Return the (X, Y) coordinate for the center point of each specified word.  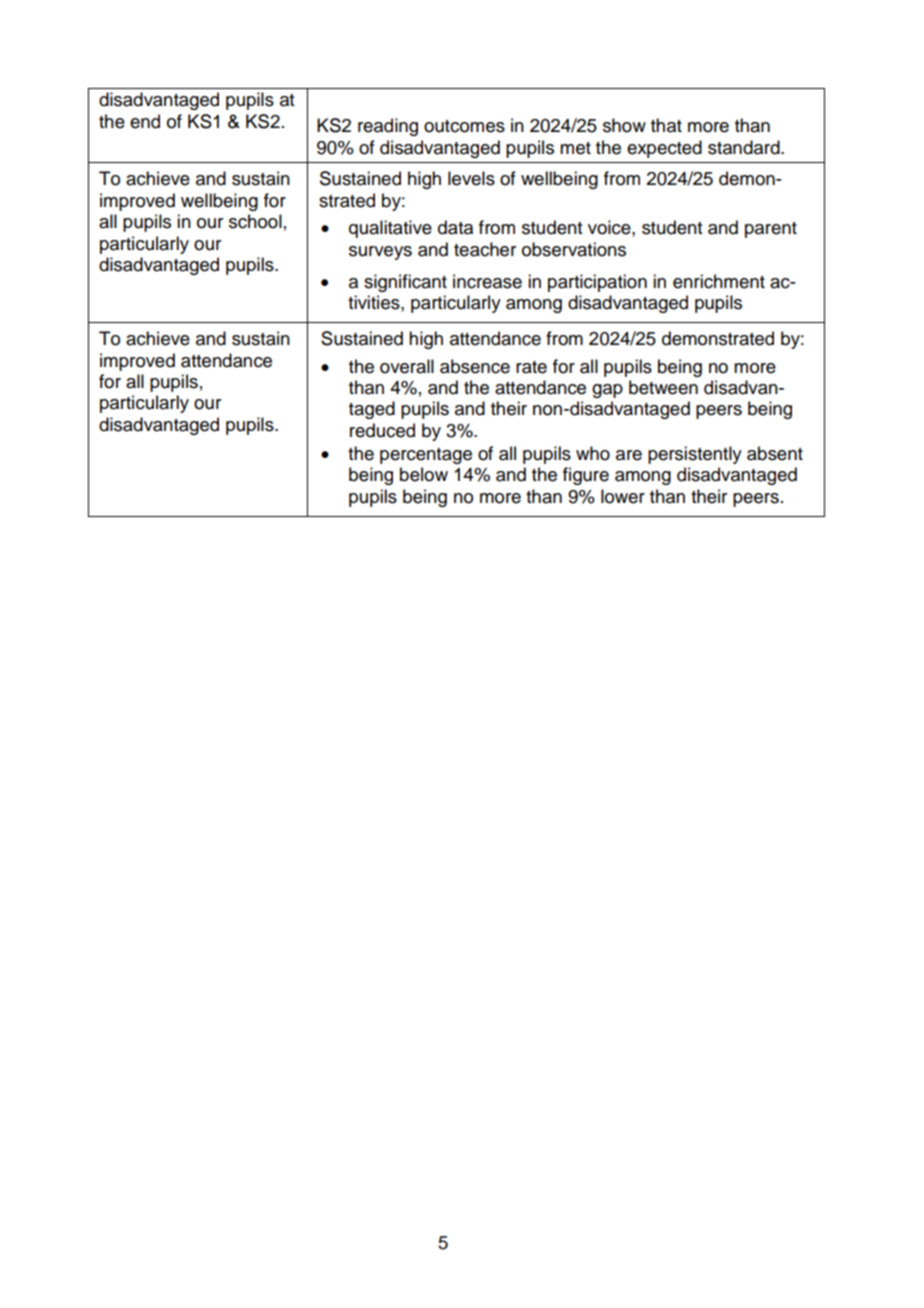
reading (388, 127)
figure (586, 476)
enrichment (719, 281)
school (255, 221)
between (663, 387)
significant (405, 283)
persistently (695, 455)
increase (487, 281)
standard (745, 147)
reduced (382, 430)
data (455, 227)
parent (771, 230)
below (424, 474)
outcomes (464, 126)
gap (607, 391)
